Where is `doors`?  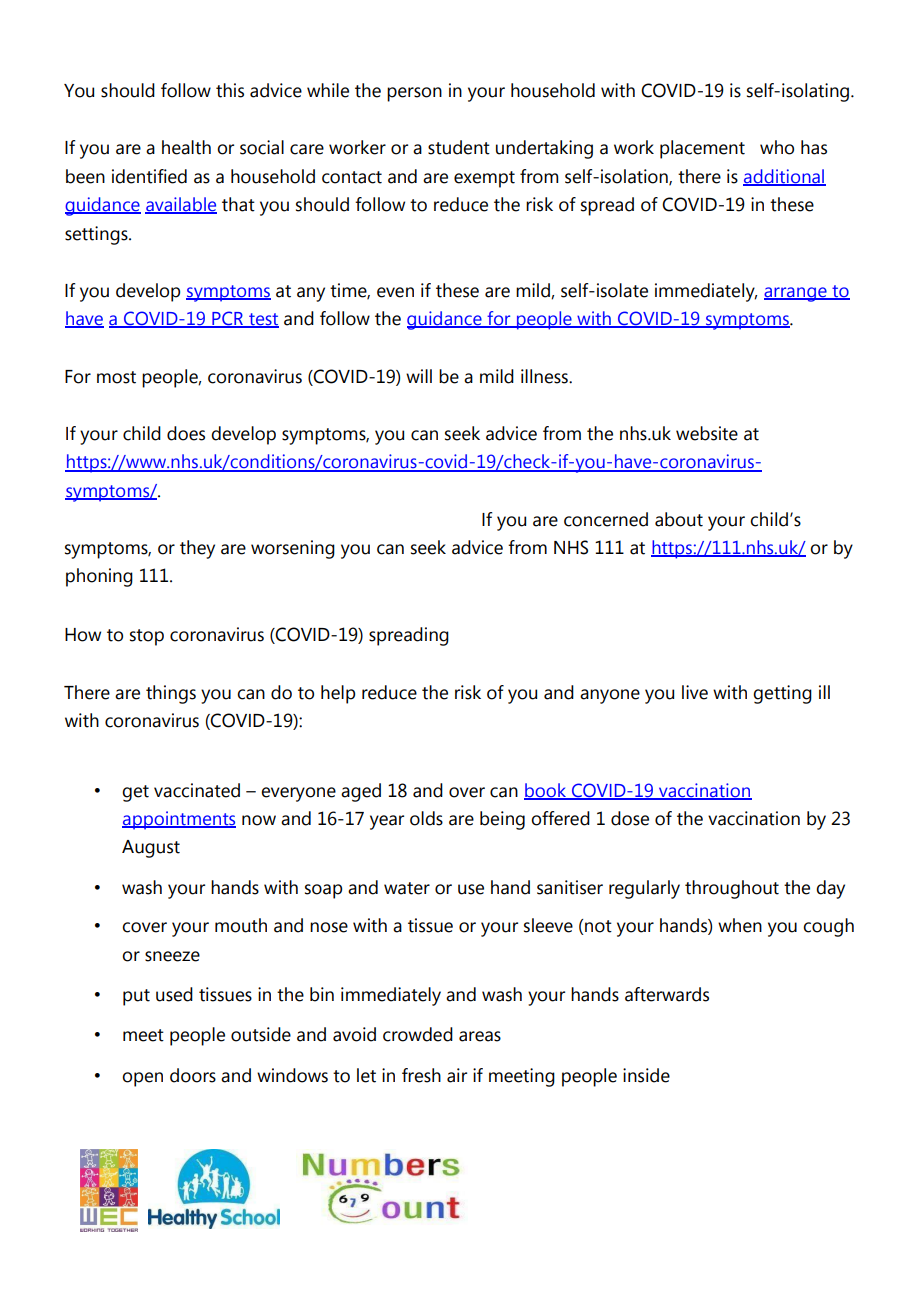 doors is located at coordinates (193, 1075).
